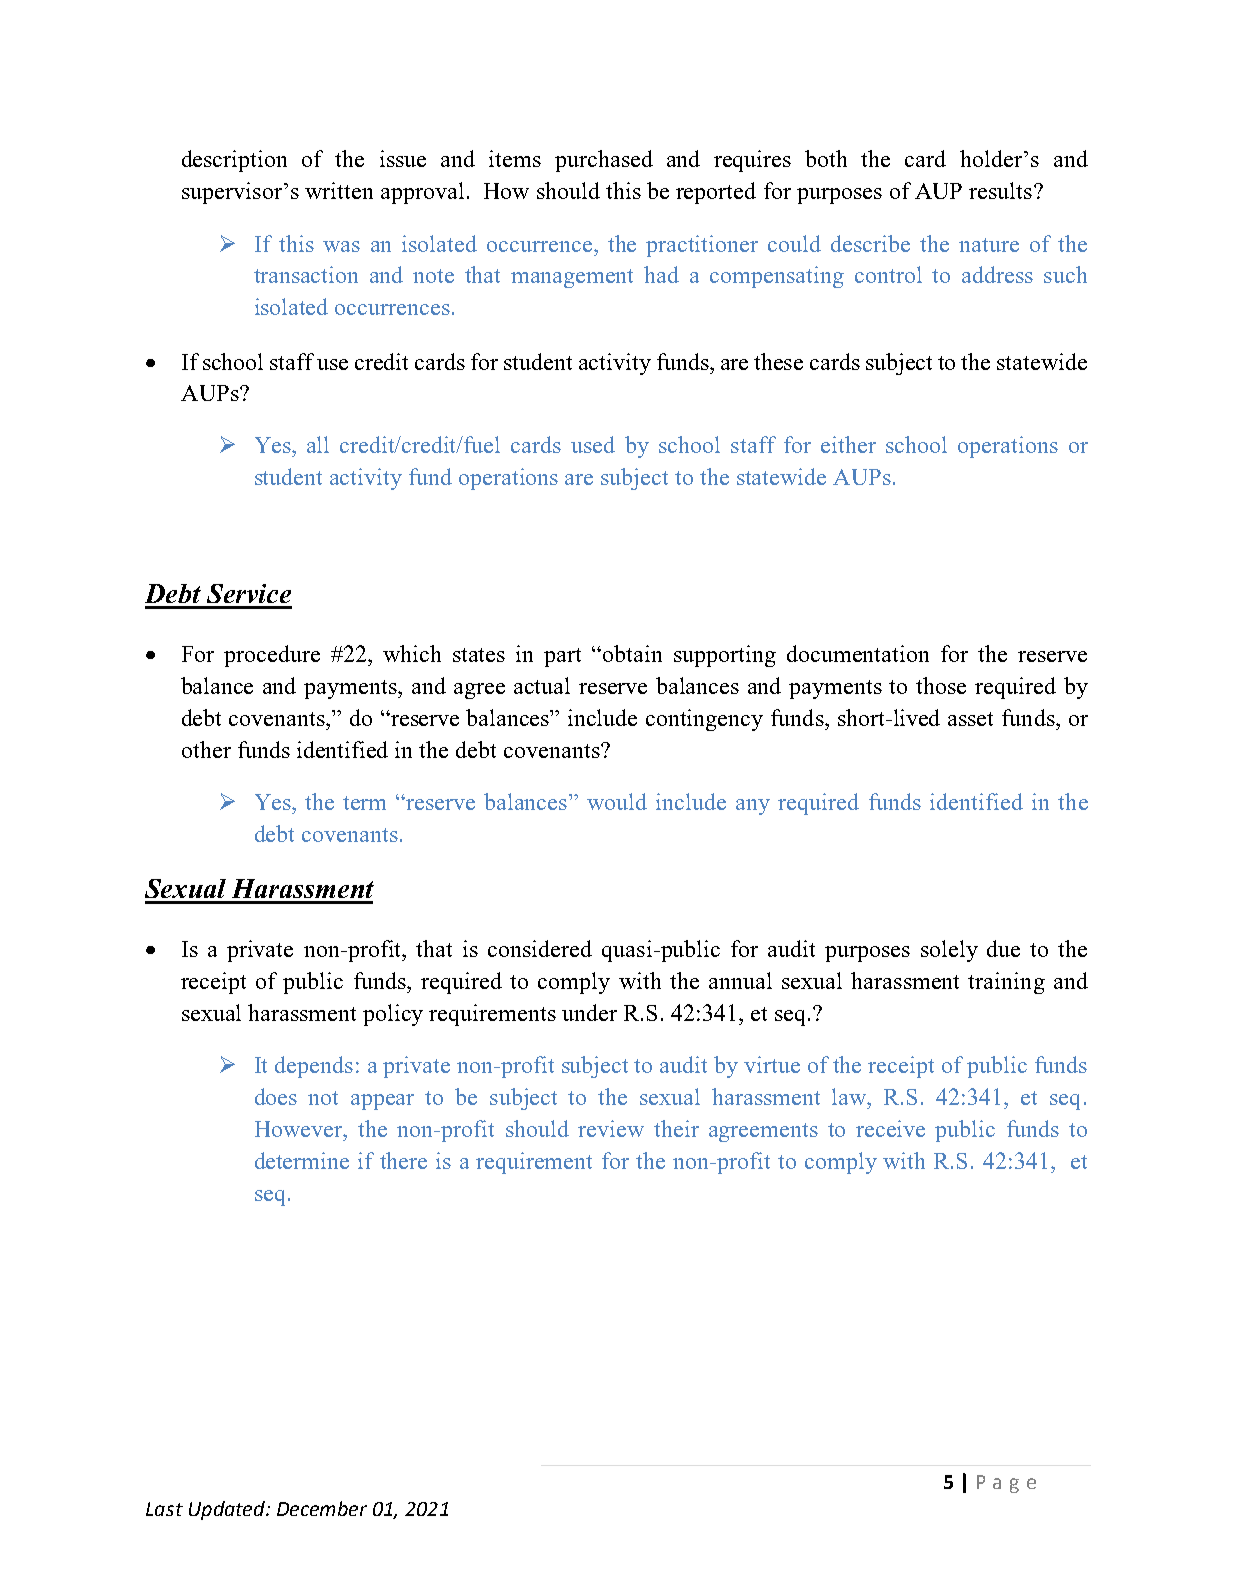 The width and height of the document is (1233, 1595). I want to click on purchased, so click(604, 161).
